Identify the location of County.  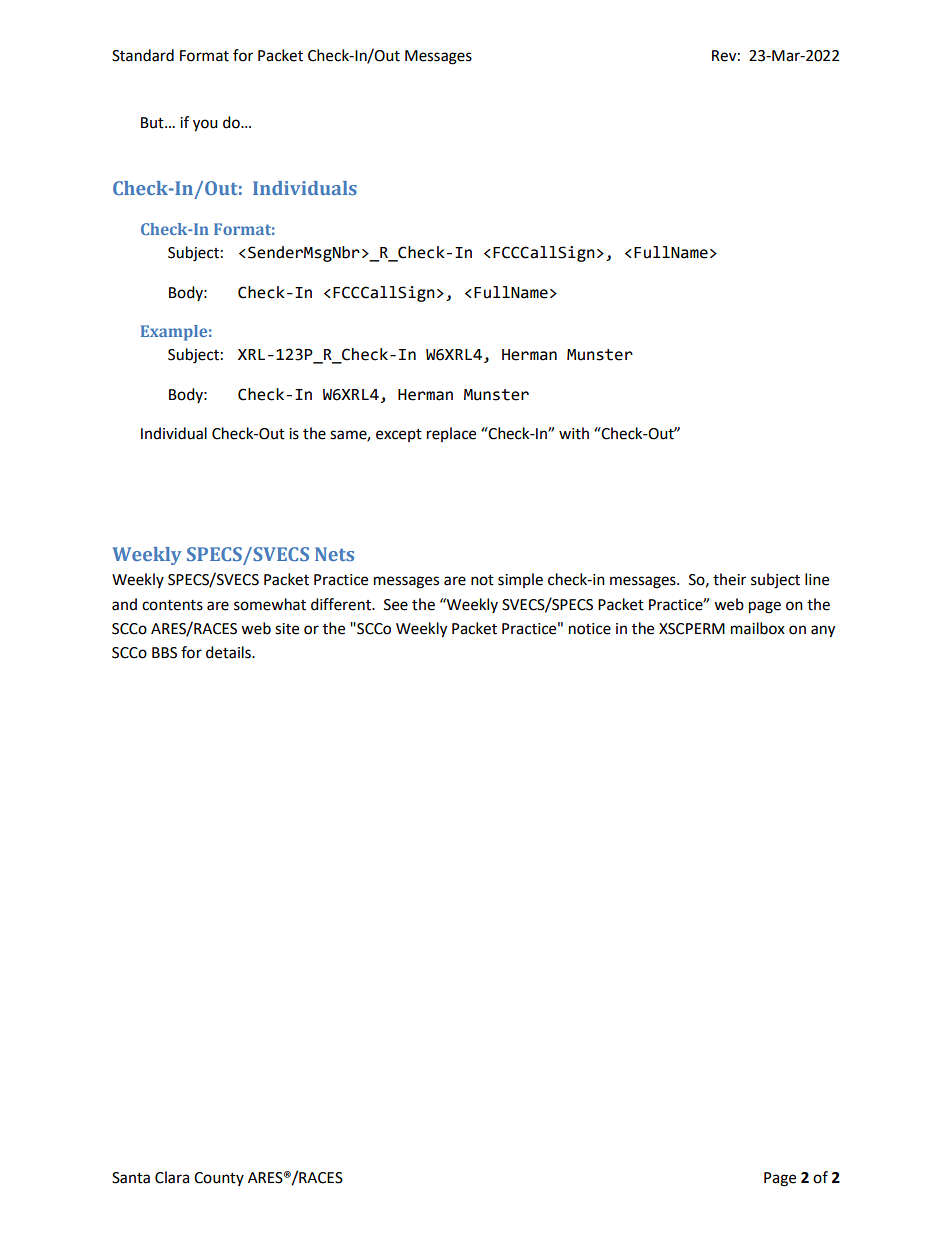
(219, 1179).
